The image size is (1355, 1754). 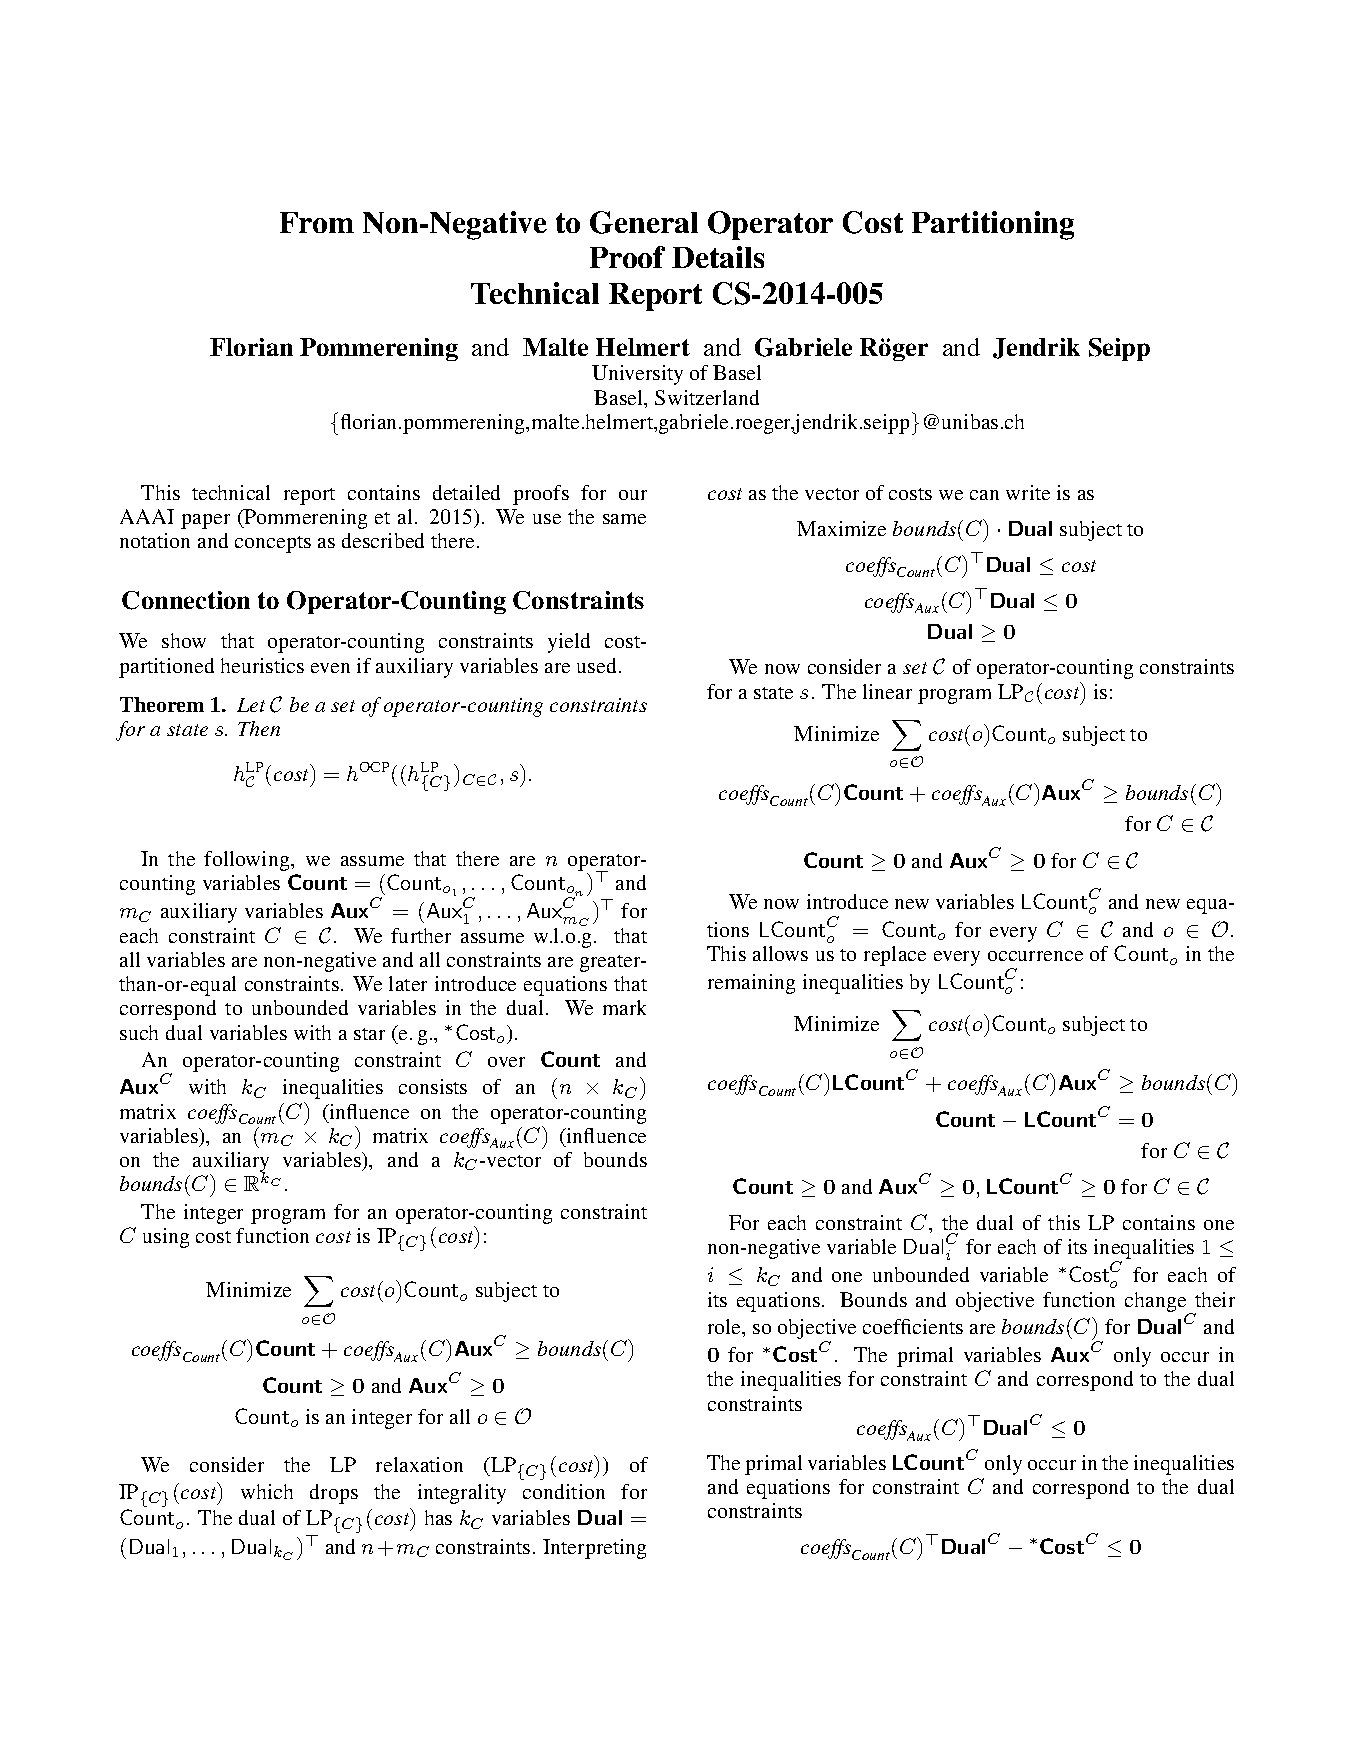 What do you see at coordinates (598, 665) in the page?
I see `used` at bounding box center [598, 665].
